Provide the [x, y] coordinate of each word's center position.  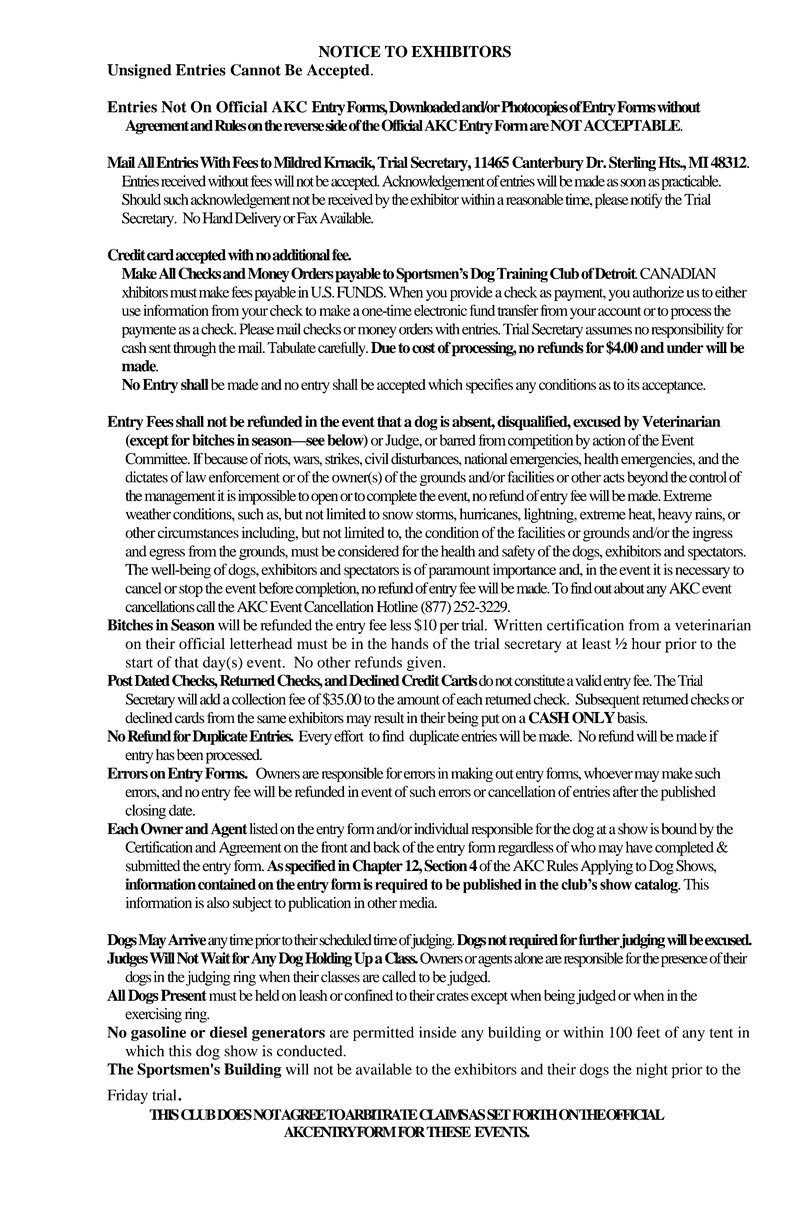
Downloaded [425, 107]
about [629, 588]
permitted [383, 1033]
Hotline [397, 607]
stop [191, 590]
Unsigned [139, 71]
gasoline [158, 1033]
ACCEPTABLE [633, 125]
